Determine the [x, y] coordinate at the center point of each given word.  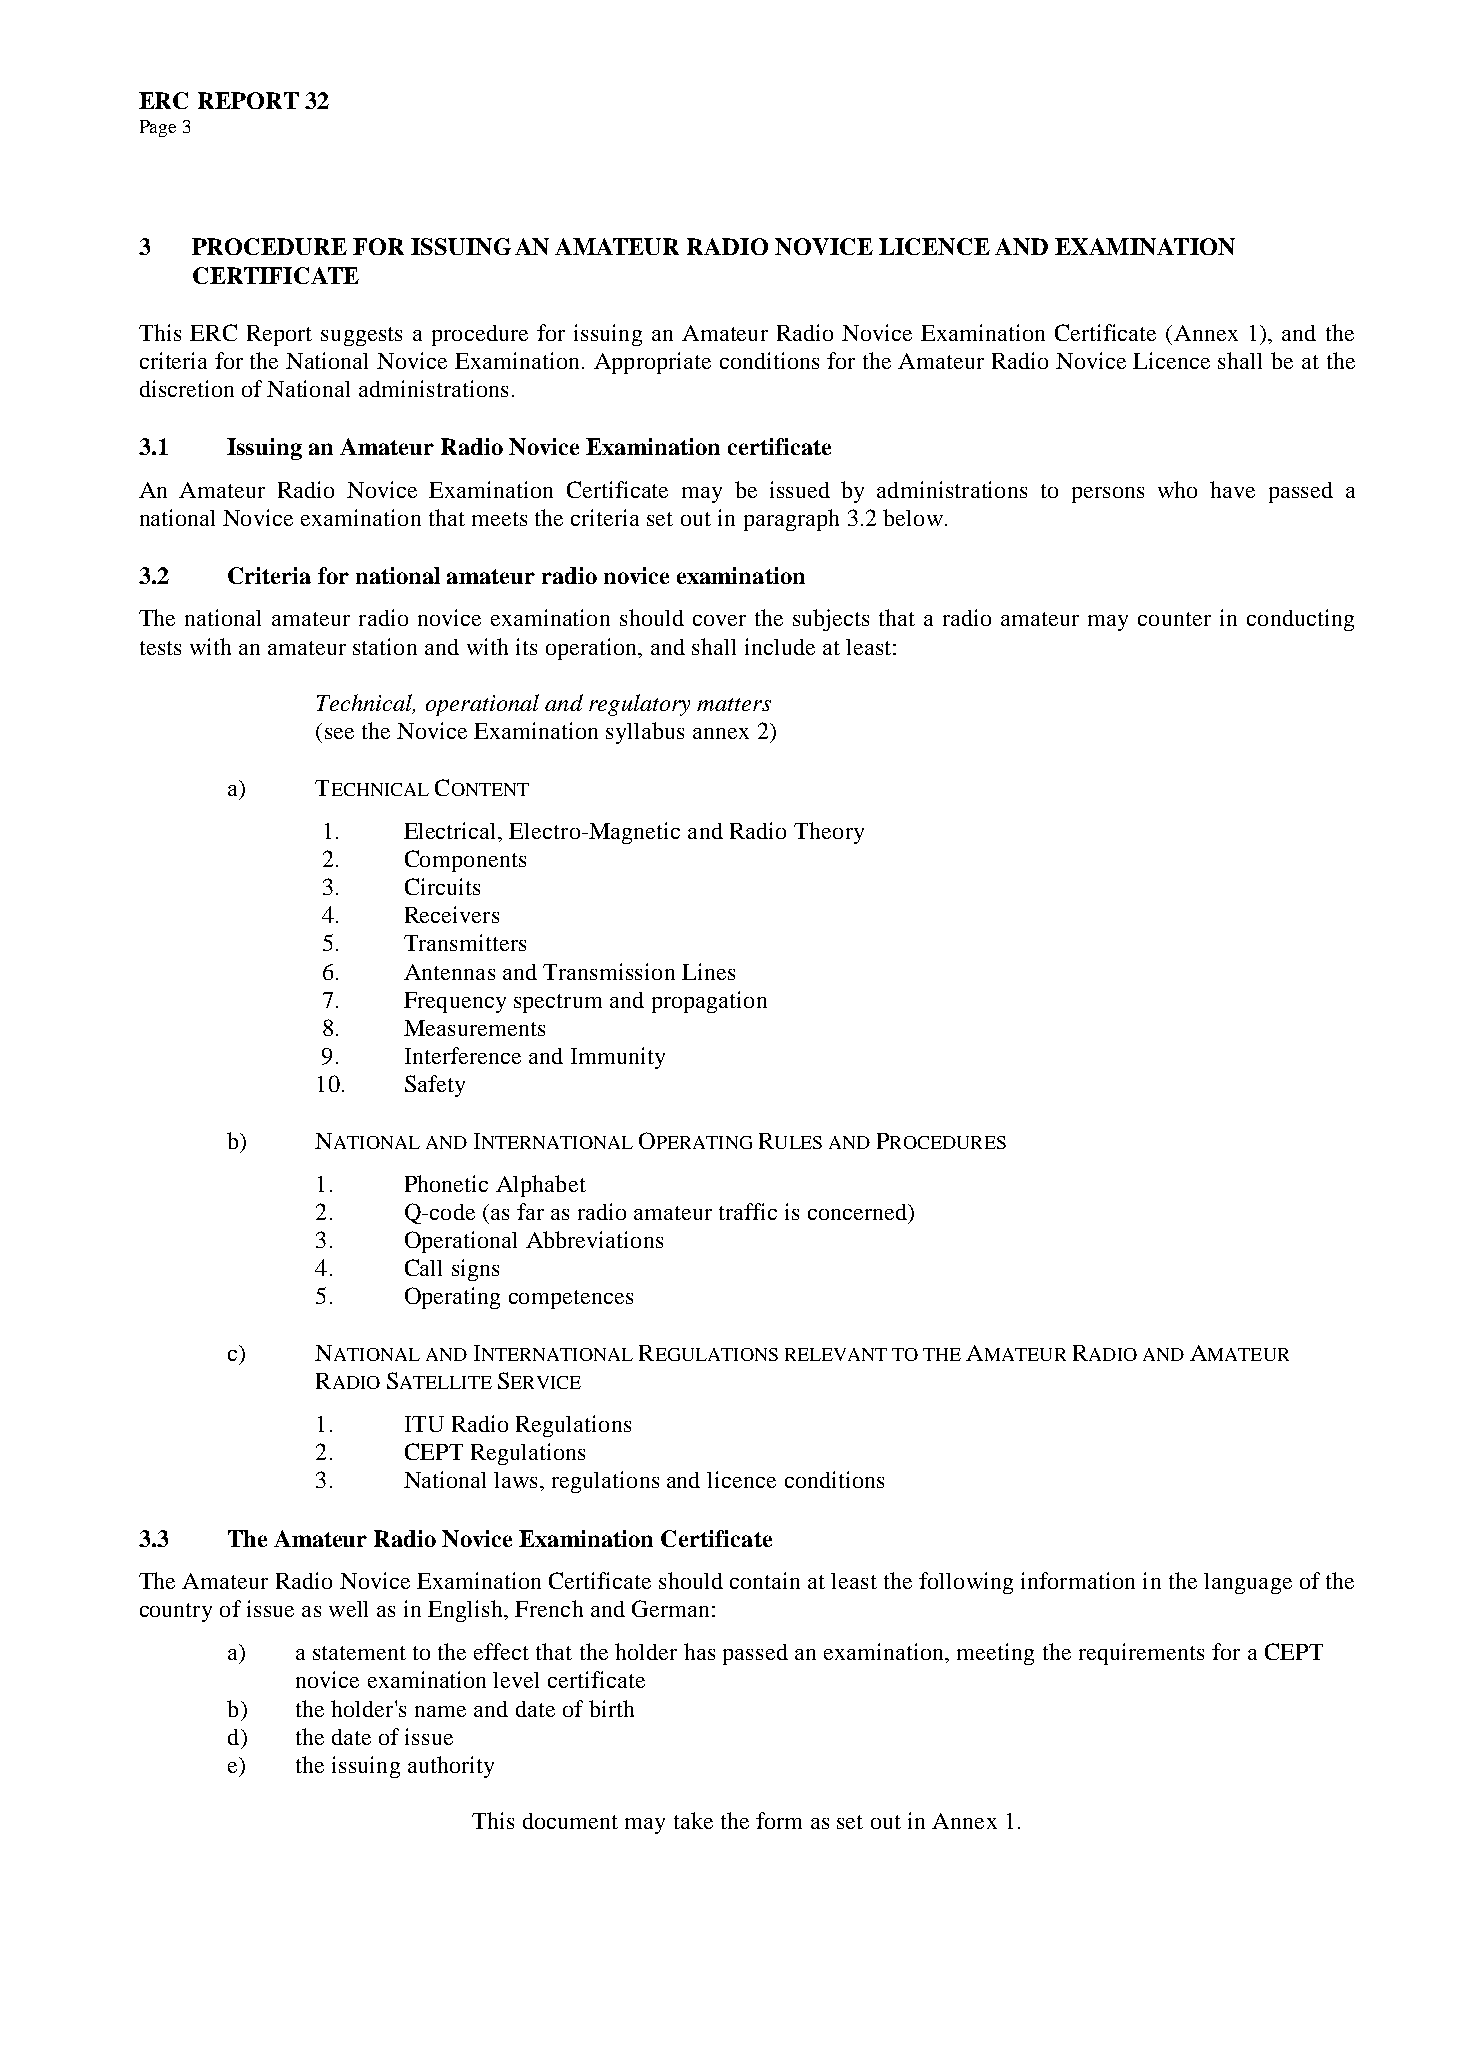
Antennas [449, 972]
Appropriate [652, 363]
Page [158, 128]
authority [451, 1767]
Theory [829, 833]
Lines [708, 971]
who [1177, 489]
